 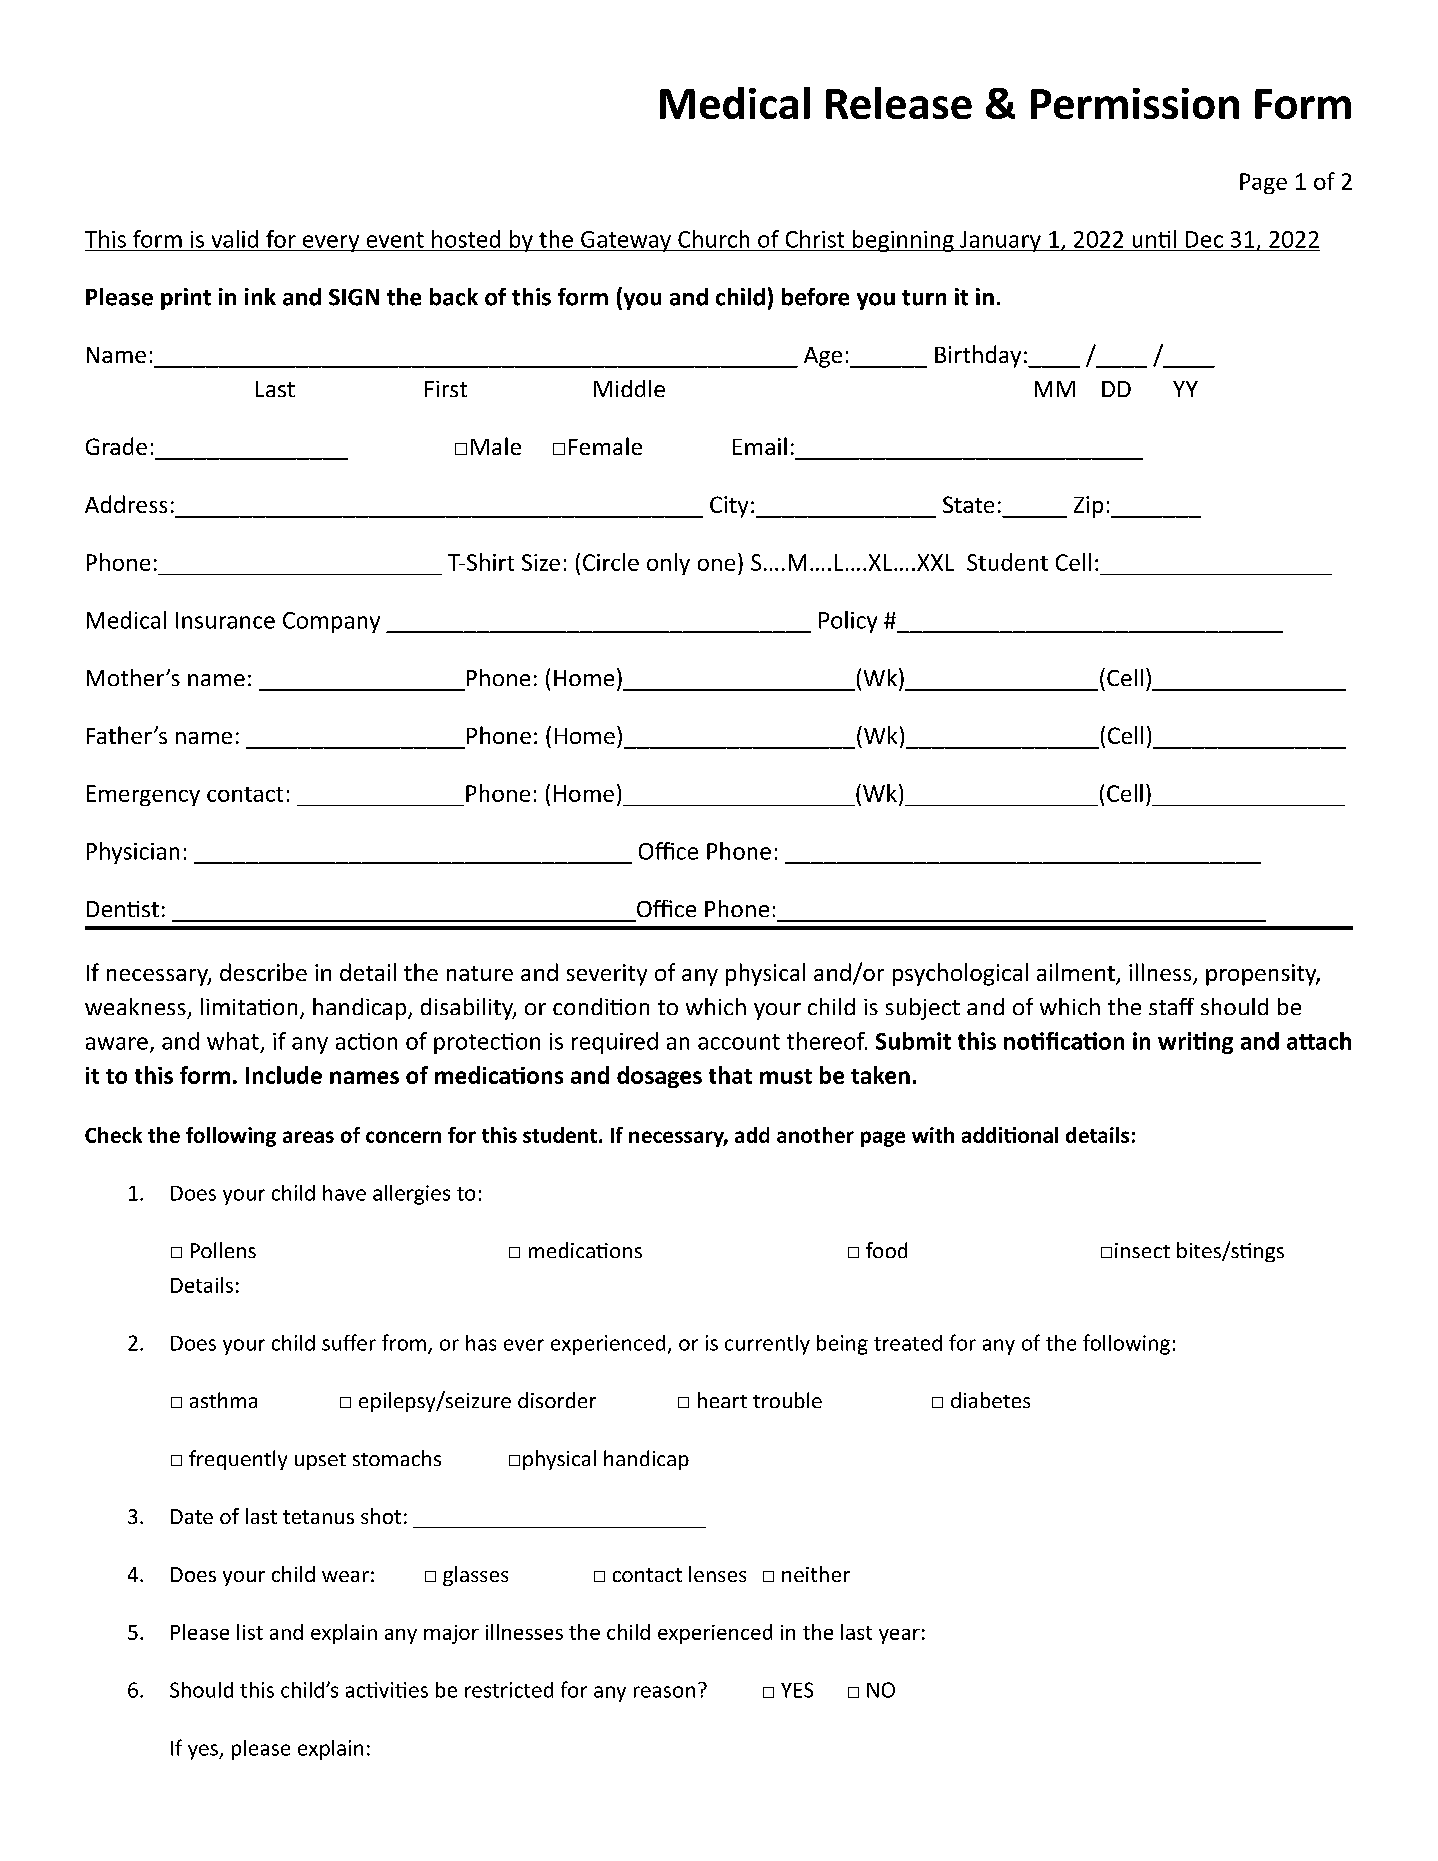 I want to click on Policy, so click(x=848, y=622).
